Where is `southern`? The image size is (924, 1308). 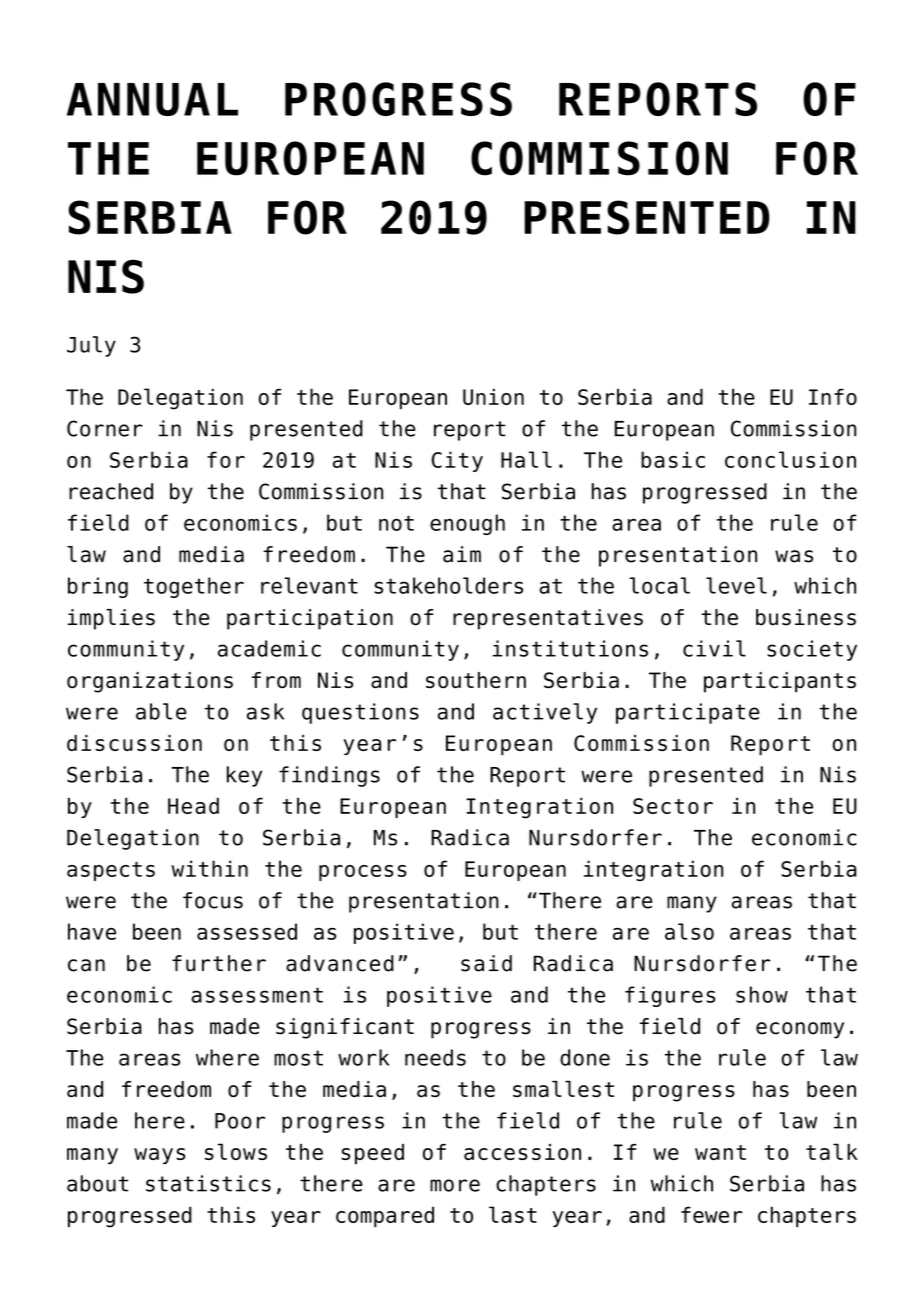
southern is located at coordinates (476, 680).
